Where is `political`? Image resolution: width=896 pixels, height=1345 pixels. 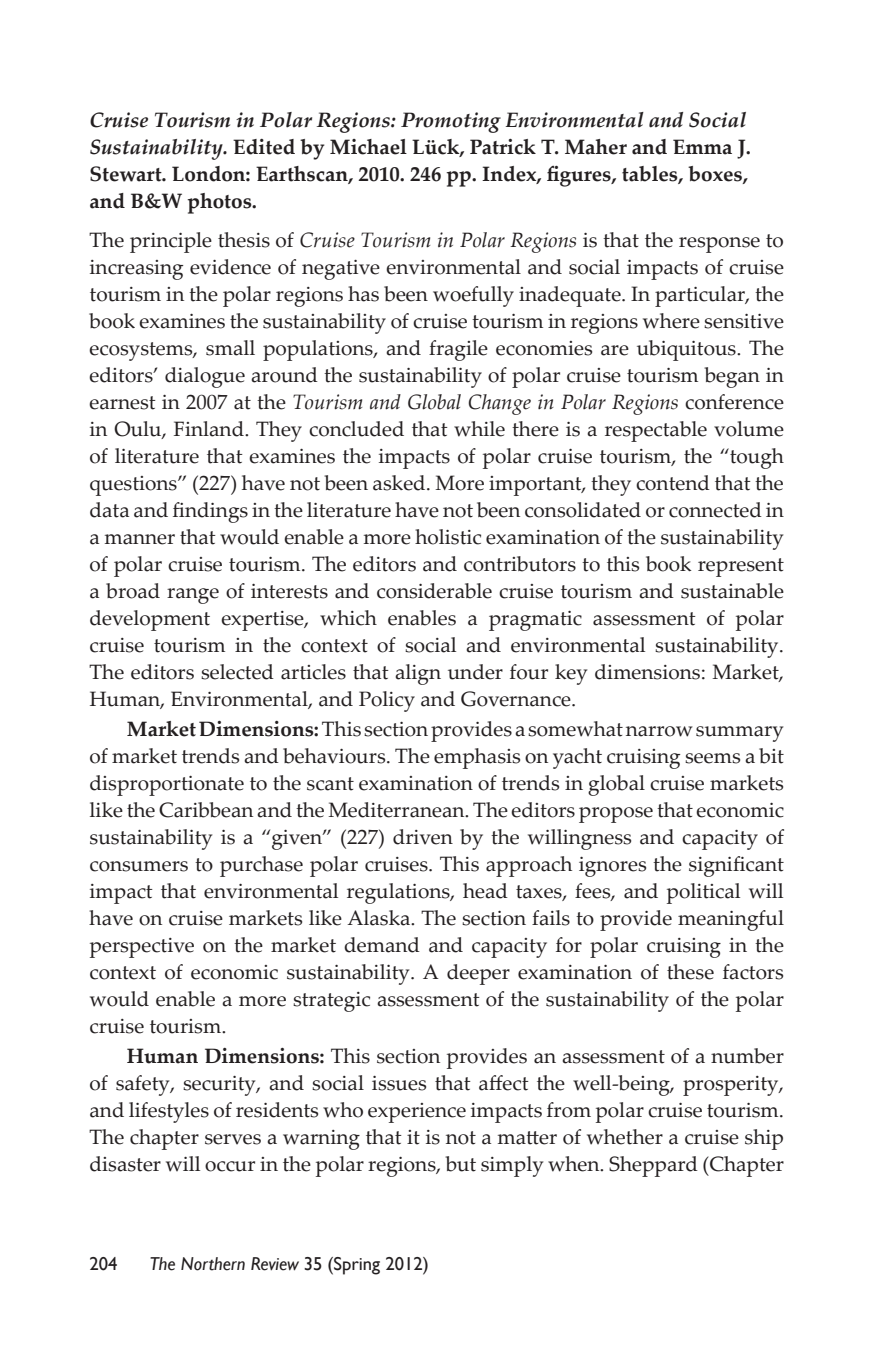
political is located at coordinates (703, 893).
